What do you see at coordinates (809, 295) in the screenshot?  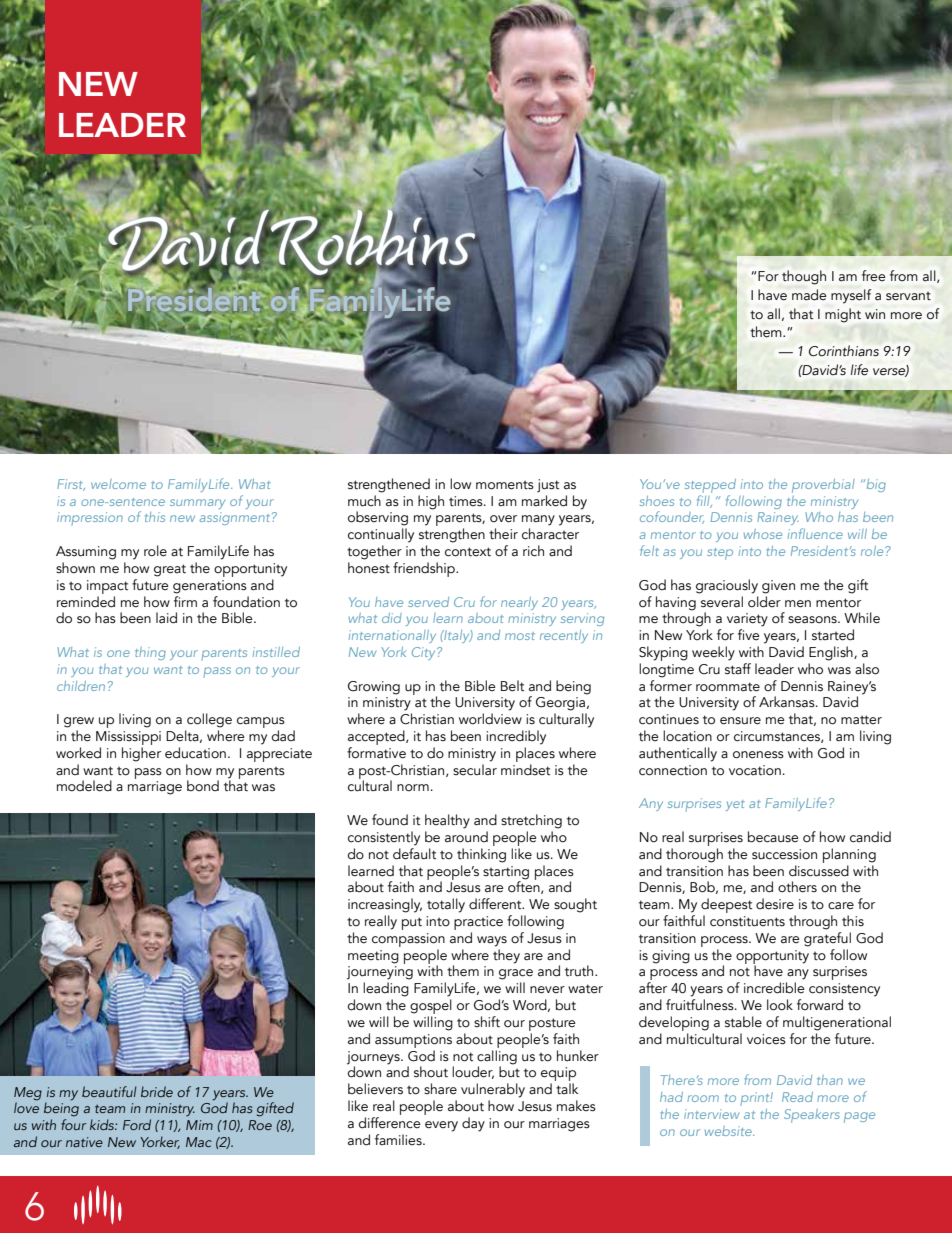 I see `made` at bounding box center [809, 295].
